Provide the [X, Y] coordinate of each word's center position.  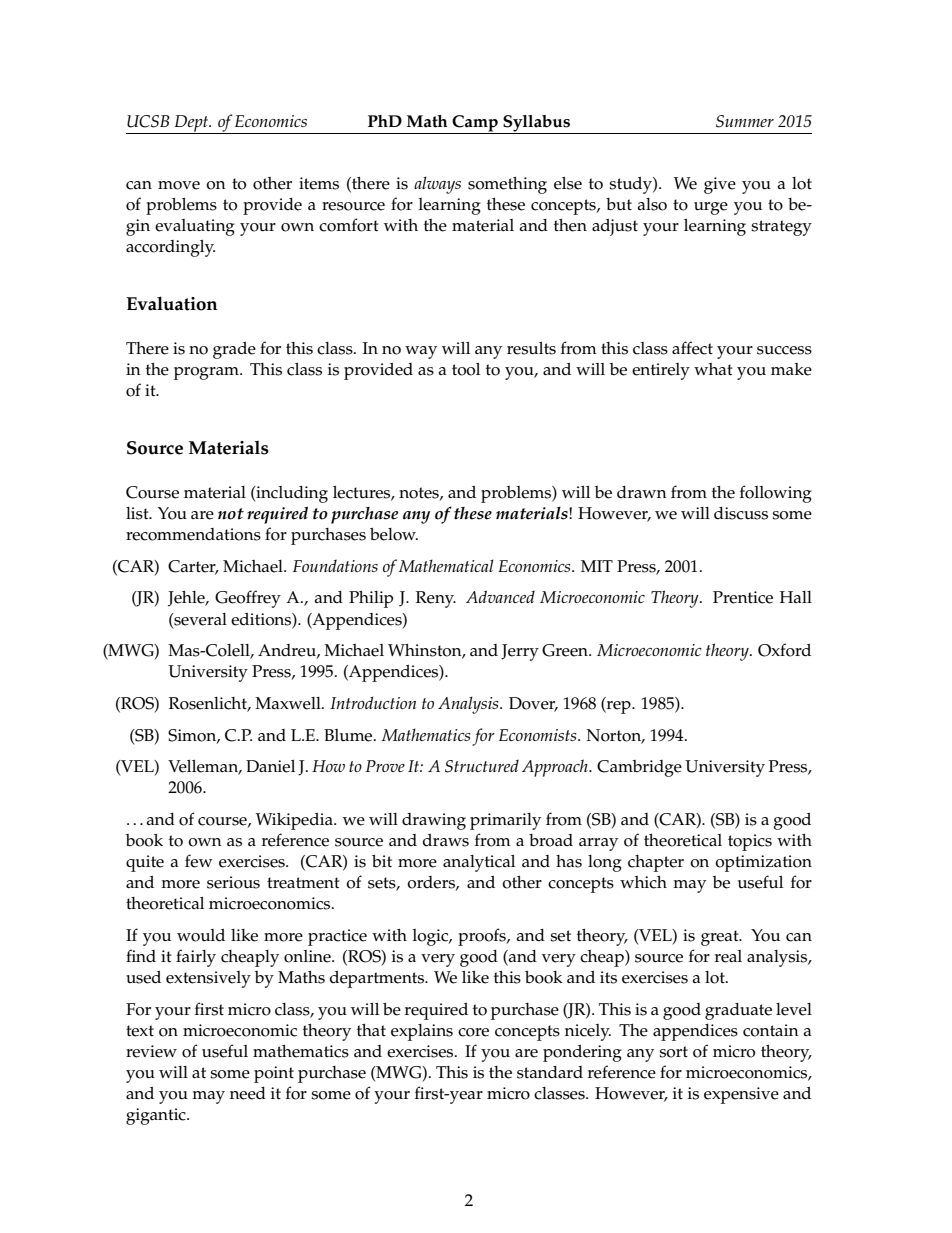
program [207, 373]
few [199, 861]
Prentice [743, 597]
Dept [192, 124]
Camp [475, 124]
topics [750, 842]
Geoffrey [248, 599]
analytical [479, 863]
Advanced [500, 596]
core [473, 1032]
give [720, 185]
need [248, 1093]
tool [466, 369]
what [713, 369]
